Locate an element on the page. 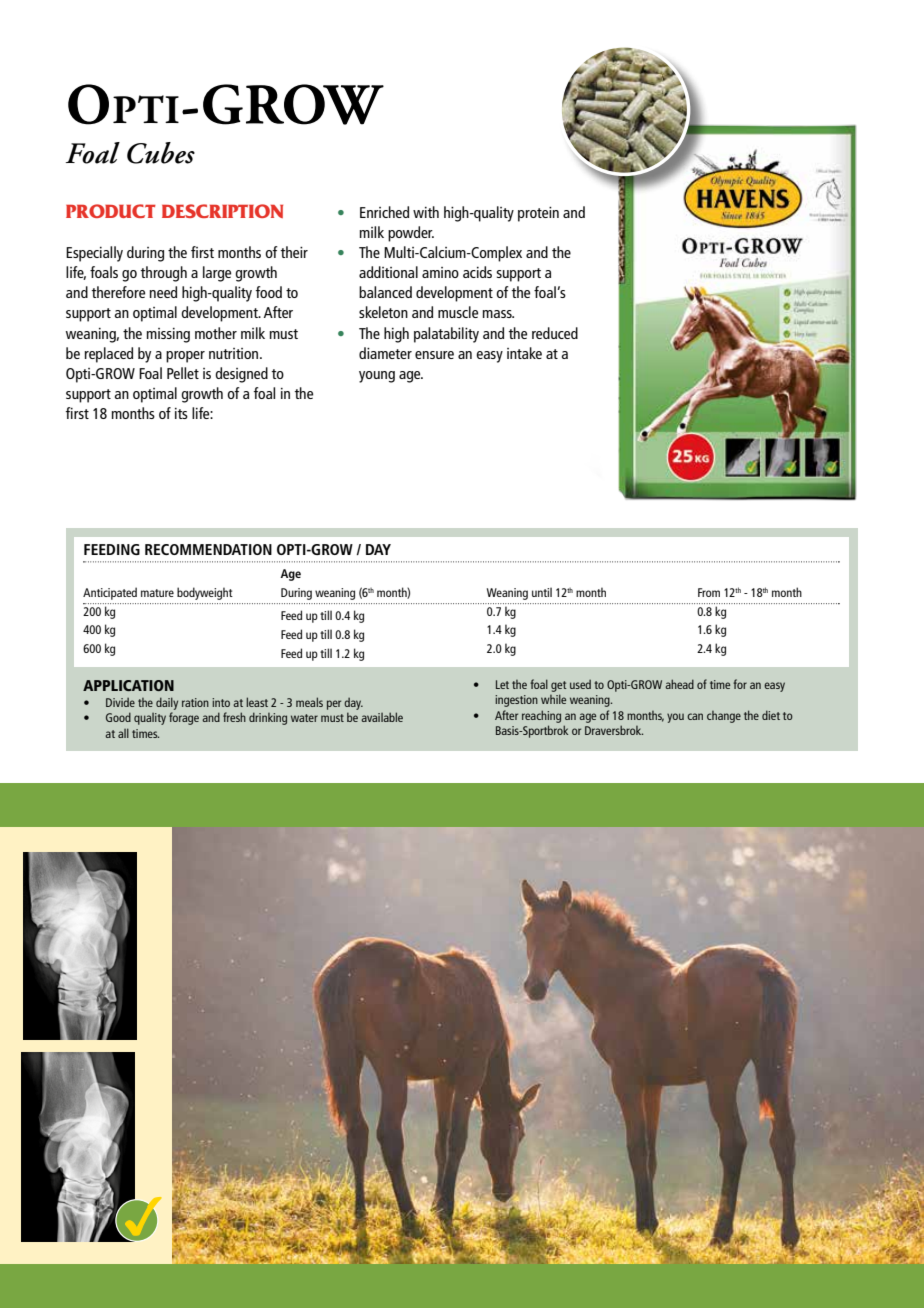  with is located at coordinates (426, 212).
